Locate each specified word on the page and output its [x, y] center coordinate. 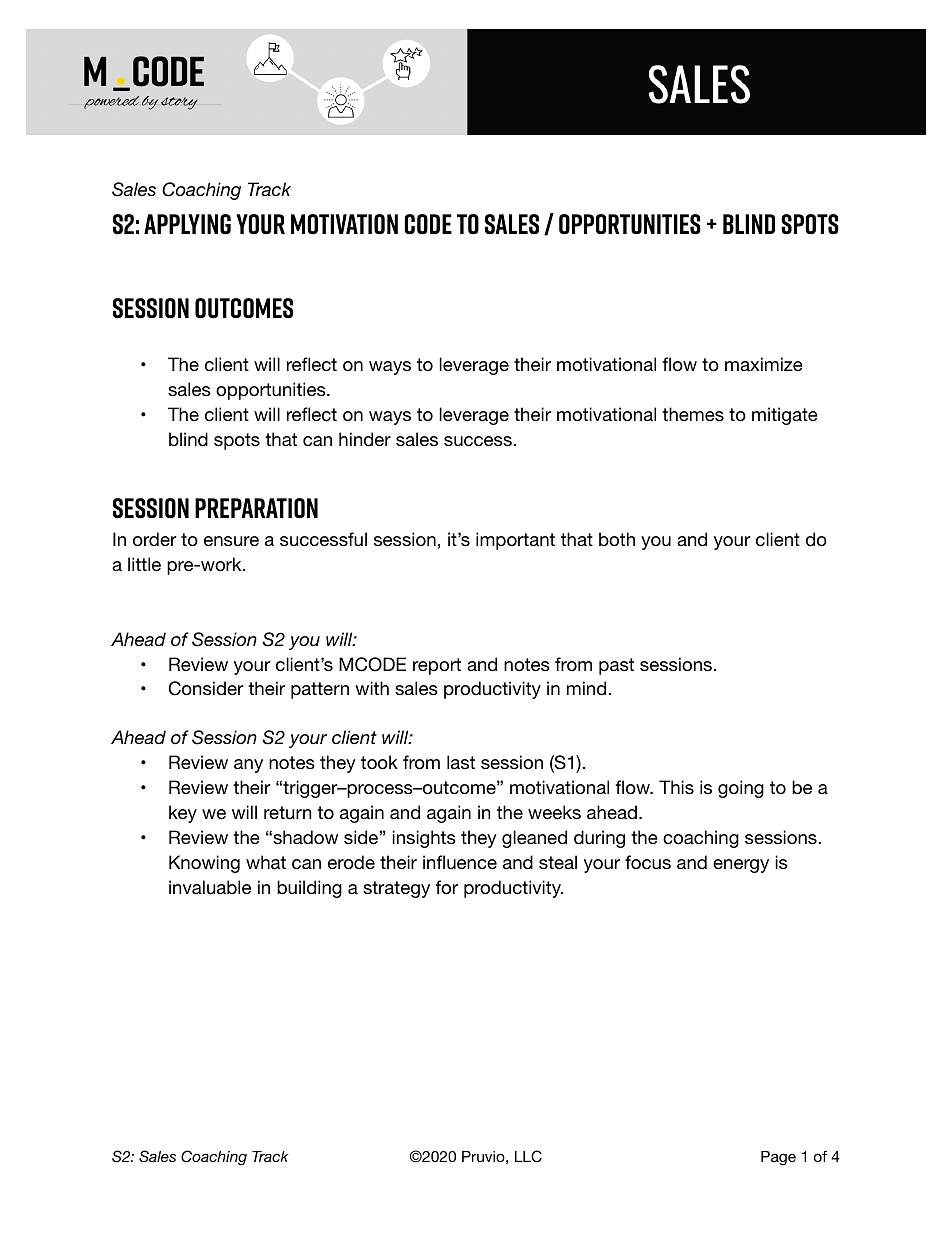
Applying [187, 224]
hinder [365, 439]
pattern [320, 690]
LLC [528, 1156]
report [437, 666]
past [616, 666]
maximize [764, 364]
